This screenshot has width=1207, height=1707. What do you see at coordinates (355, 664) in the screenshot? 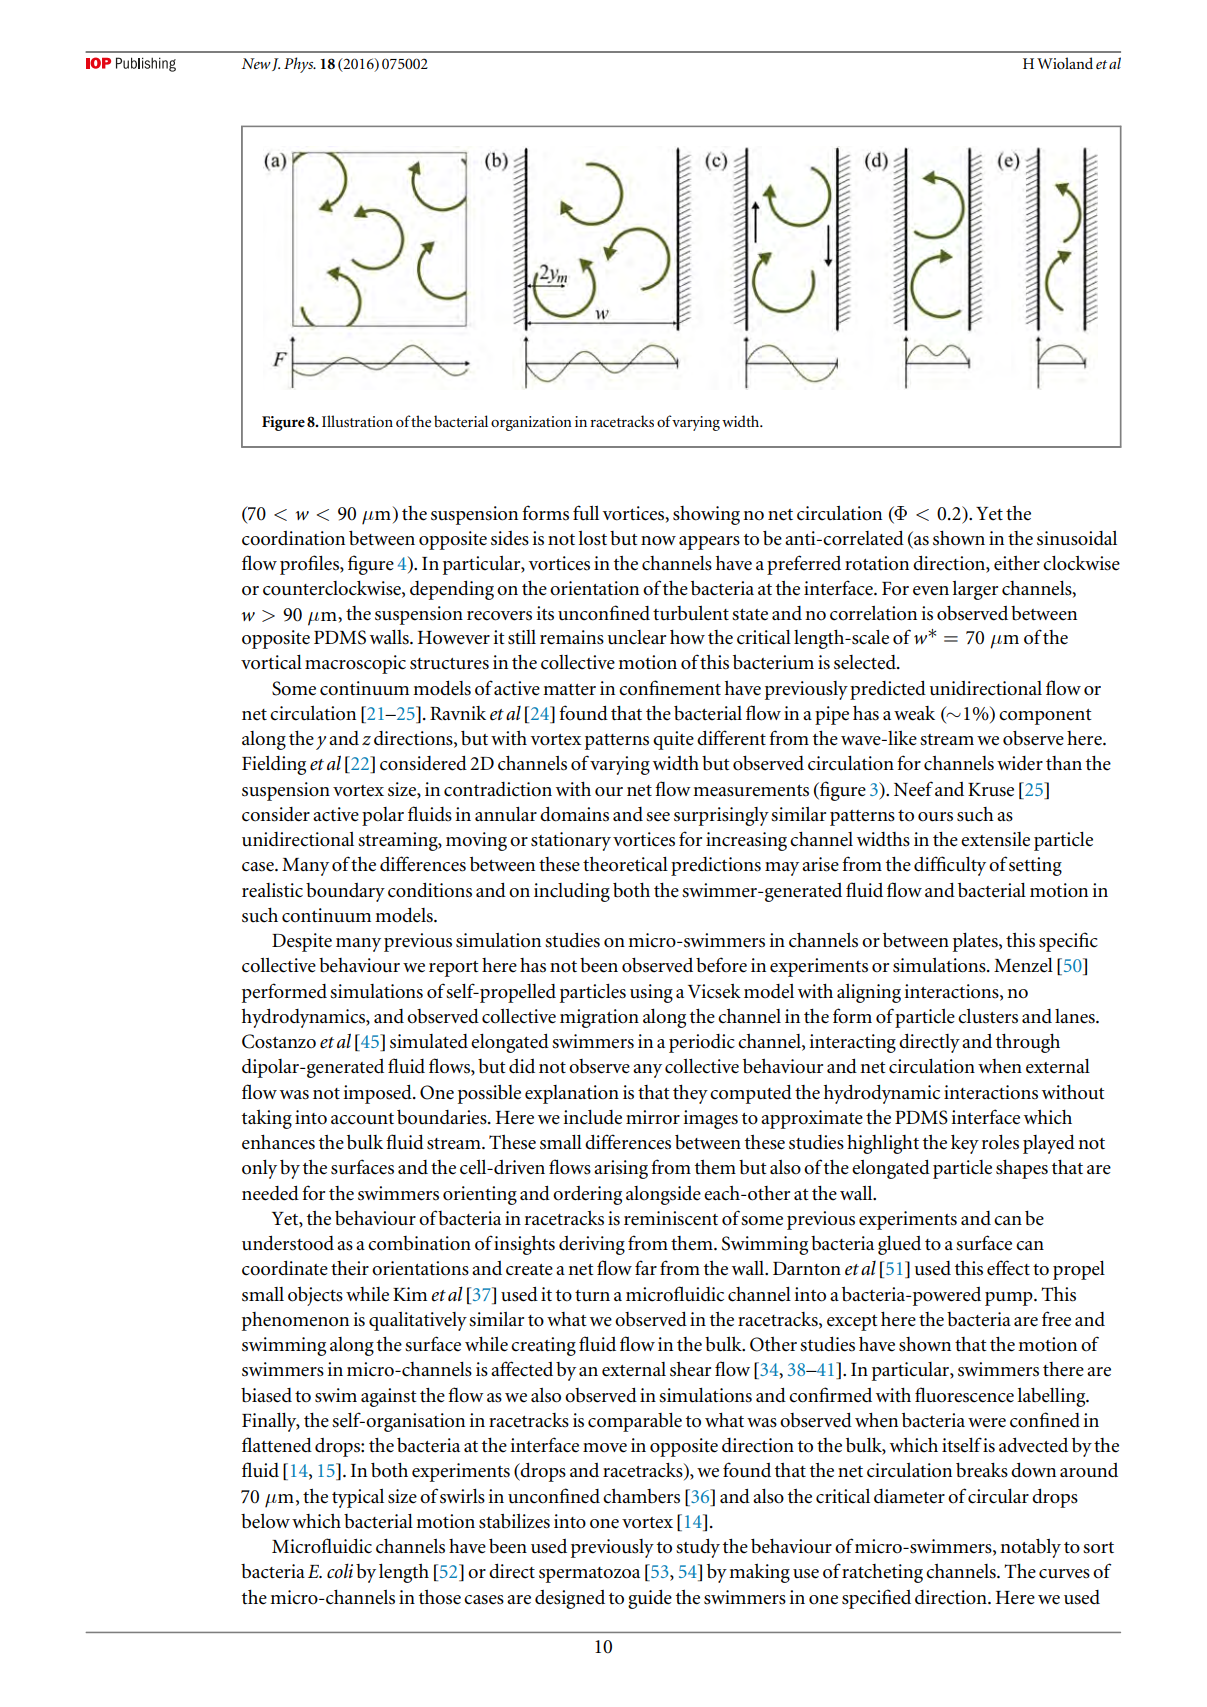
I see `macroscopic` at bounding box center [355, 664].
